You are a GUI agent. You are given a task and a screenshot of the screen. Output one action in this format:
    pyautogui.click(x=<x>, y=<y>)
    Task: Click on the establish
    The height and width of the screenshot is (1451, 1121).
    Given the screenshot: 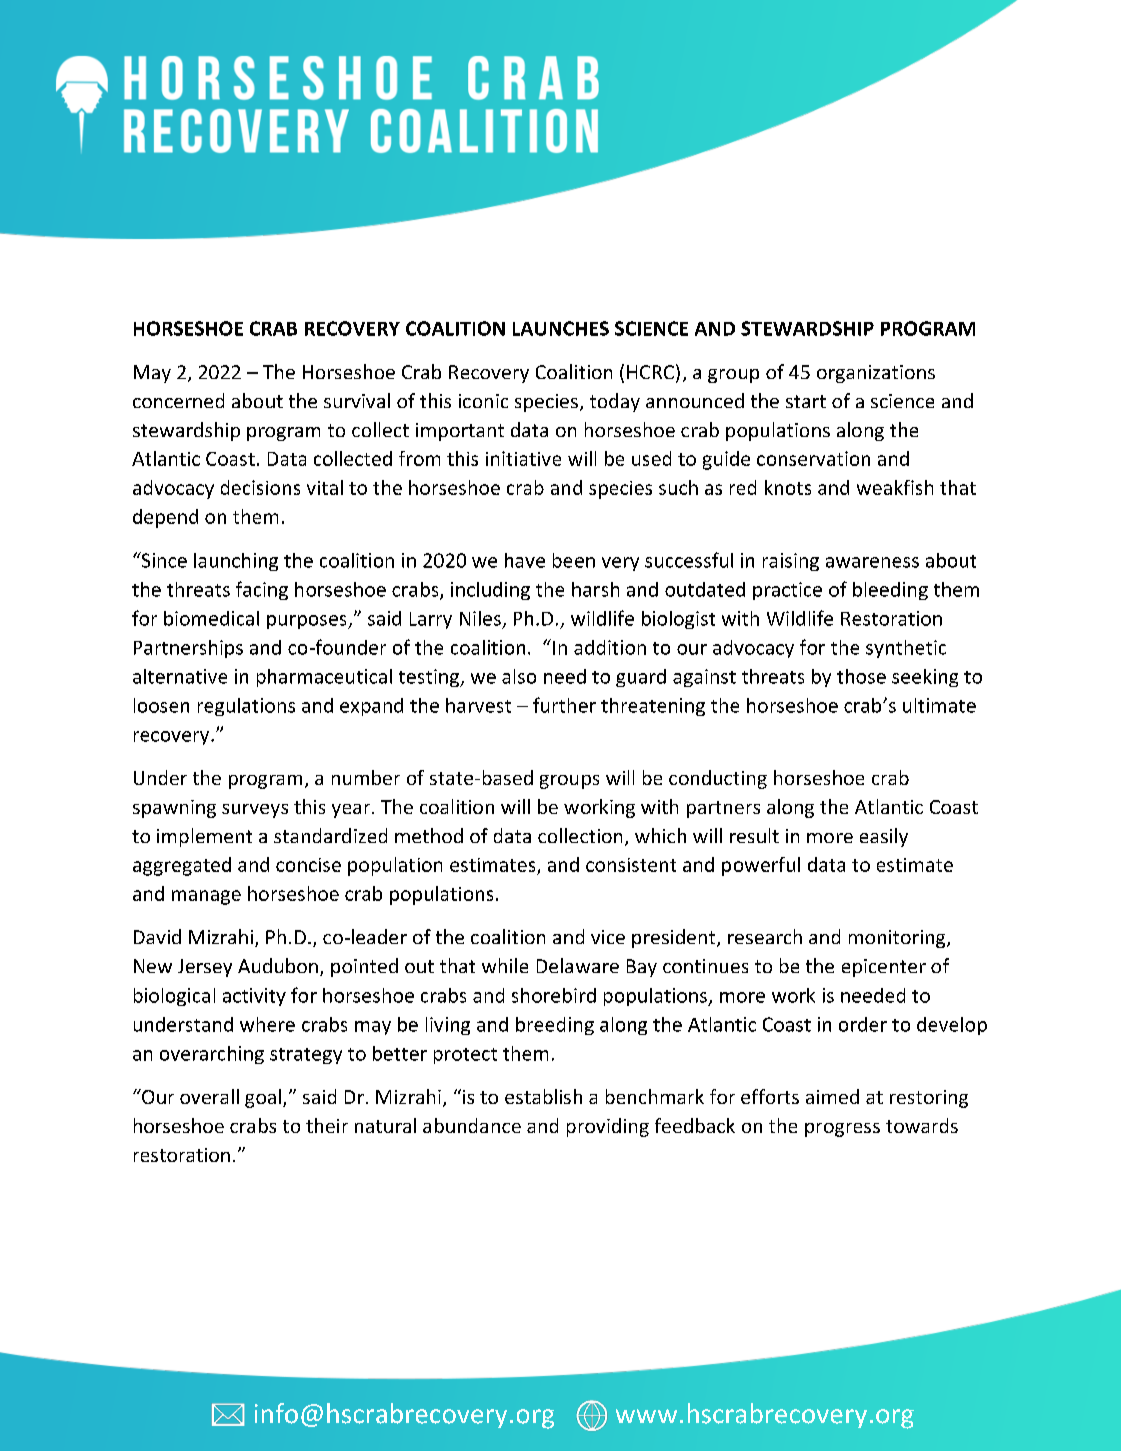 What is the action you would take?
    pyautogui.click(x=543, y=1096)
